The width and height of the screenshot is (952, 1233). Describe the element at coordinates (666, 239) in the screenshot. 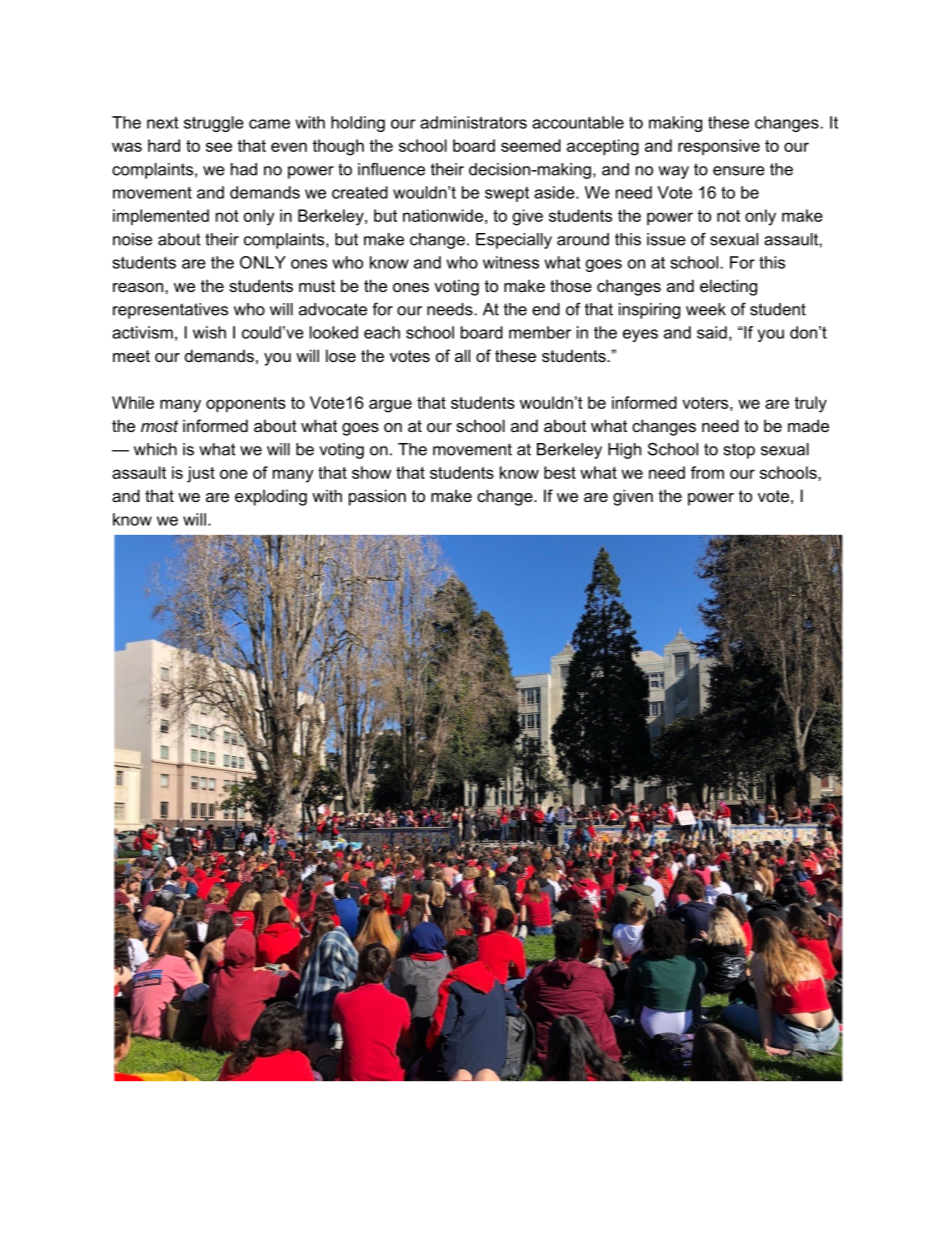

I see `issue` at that location.
